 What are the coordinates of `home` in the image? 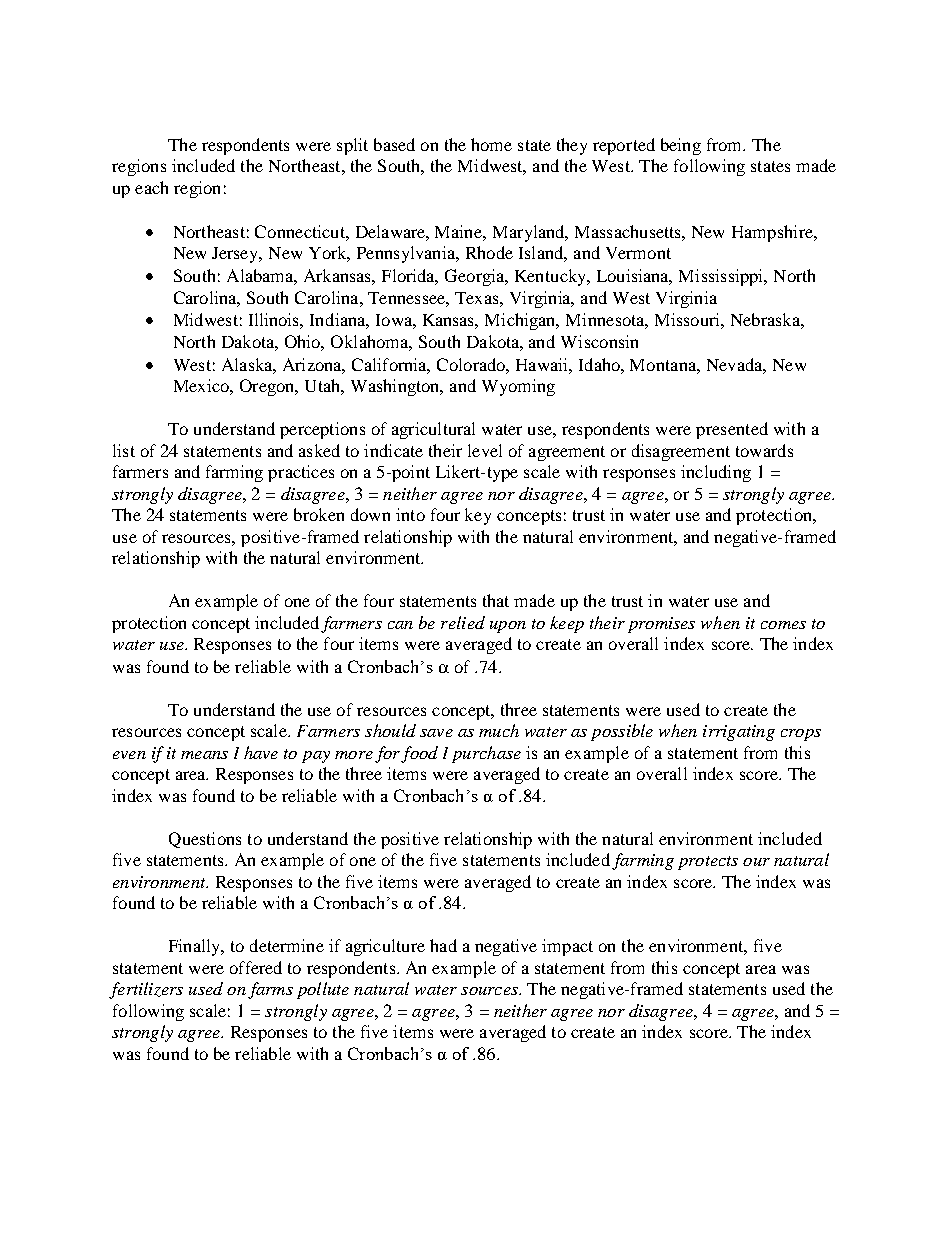 It's located at (491, 144).
